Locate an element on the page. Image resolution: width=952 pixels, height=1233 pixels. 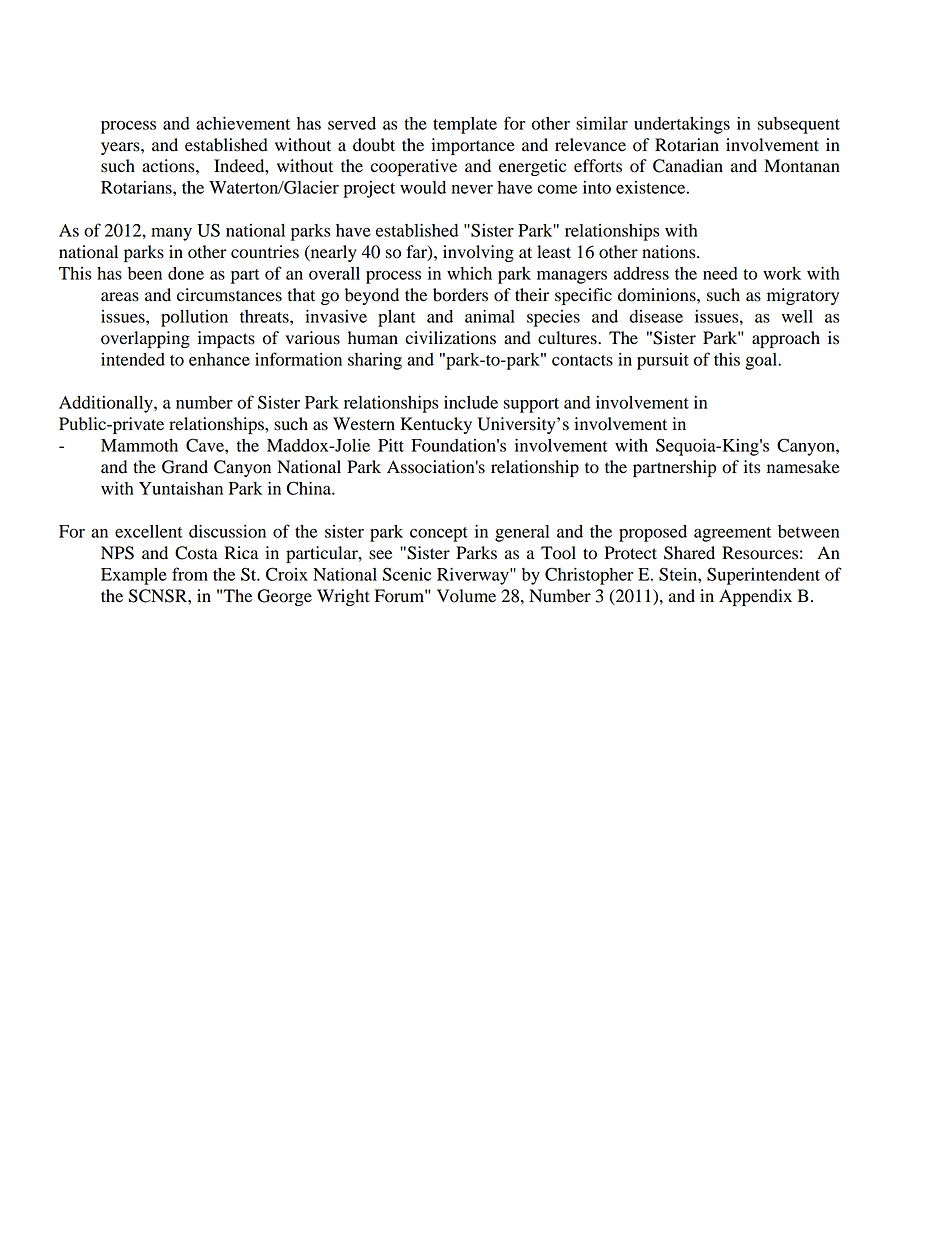
from is located at coordinates (190, 574).
